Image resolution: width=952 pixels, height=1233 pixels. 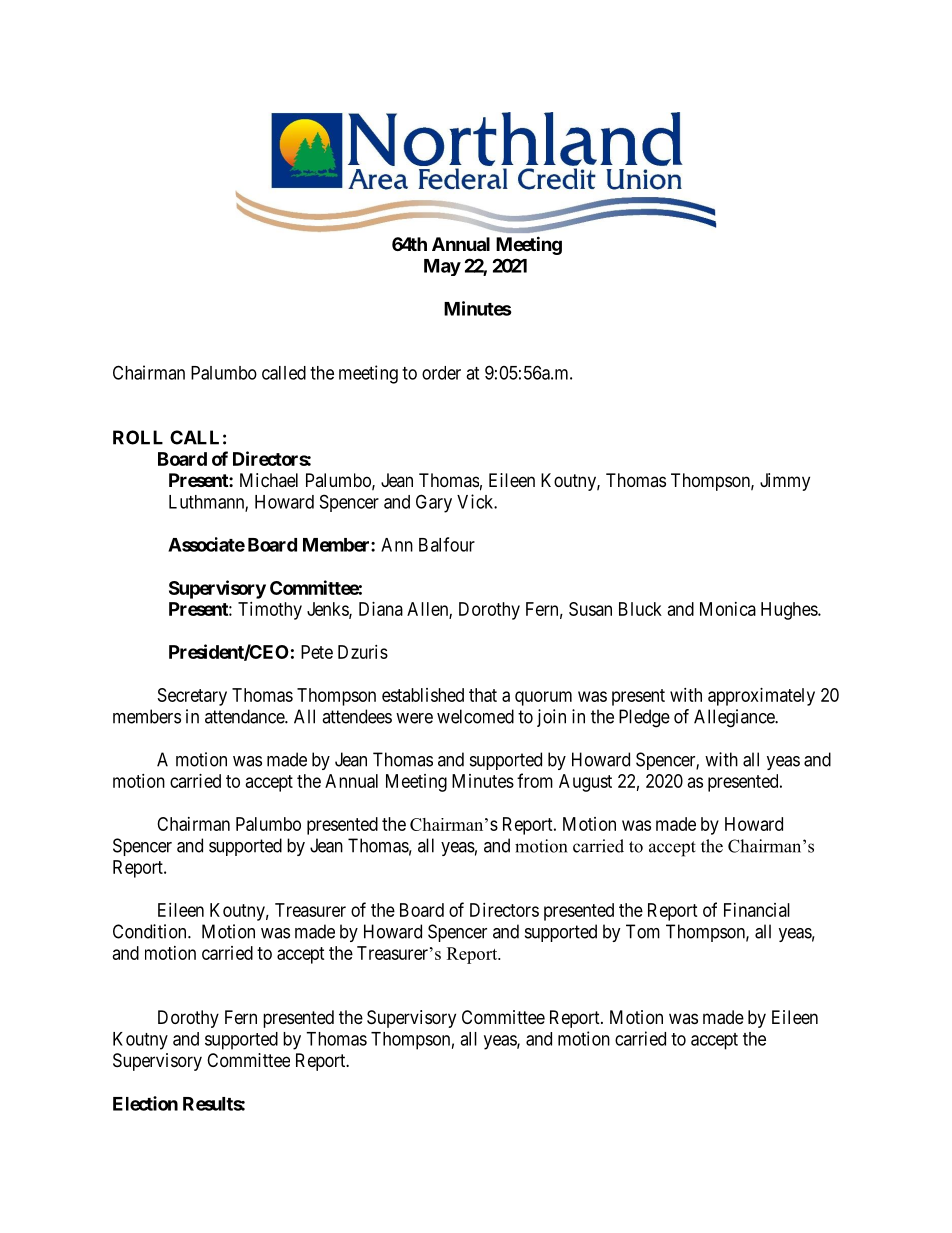 I want to click on order, so click(x=441, y=373).
